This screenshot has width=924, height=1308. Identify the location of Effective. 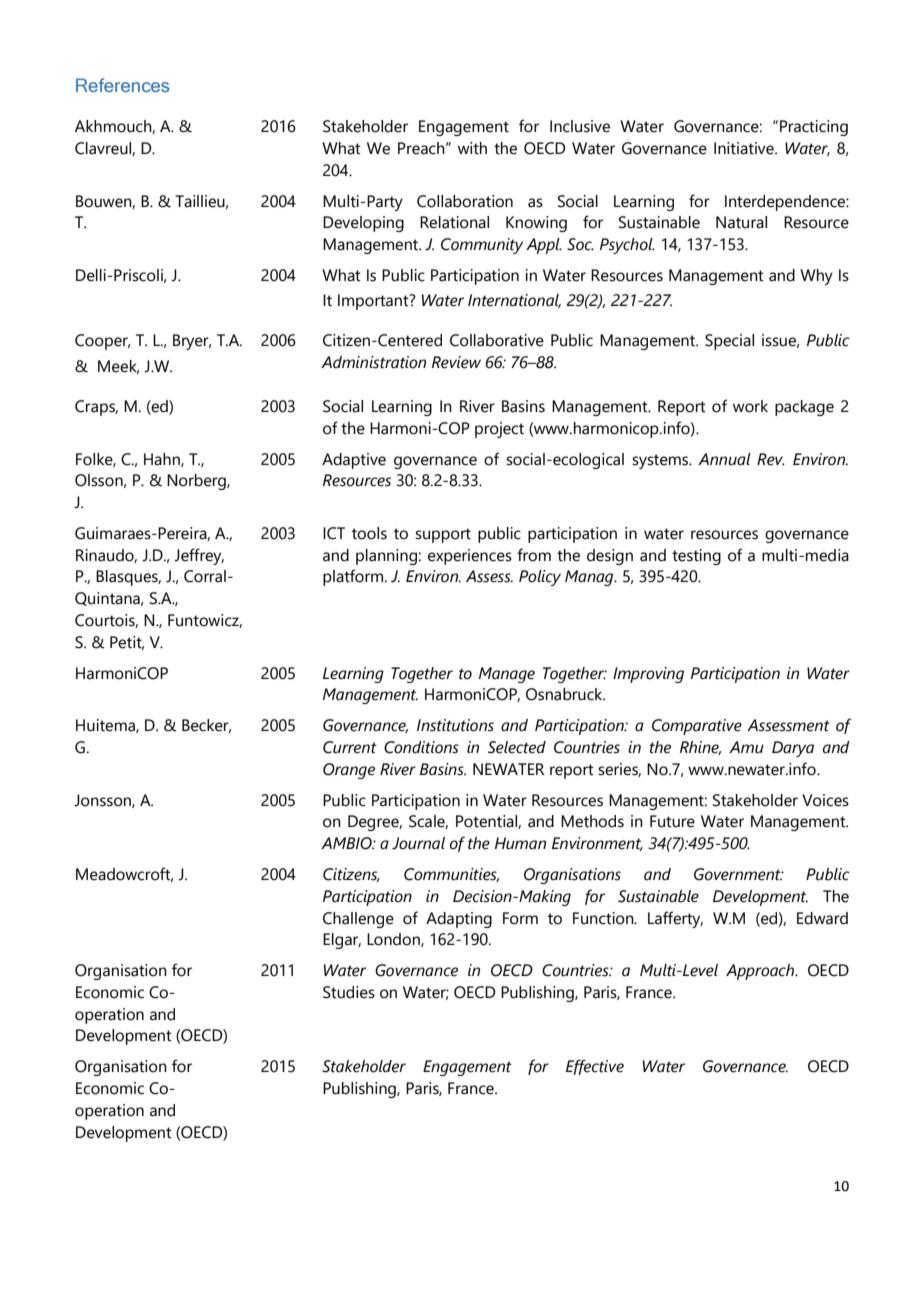
(595, 1067).
